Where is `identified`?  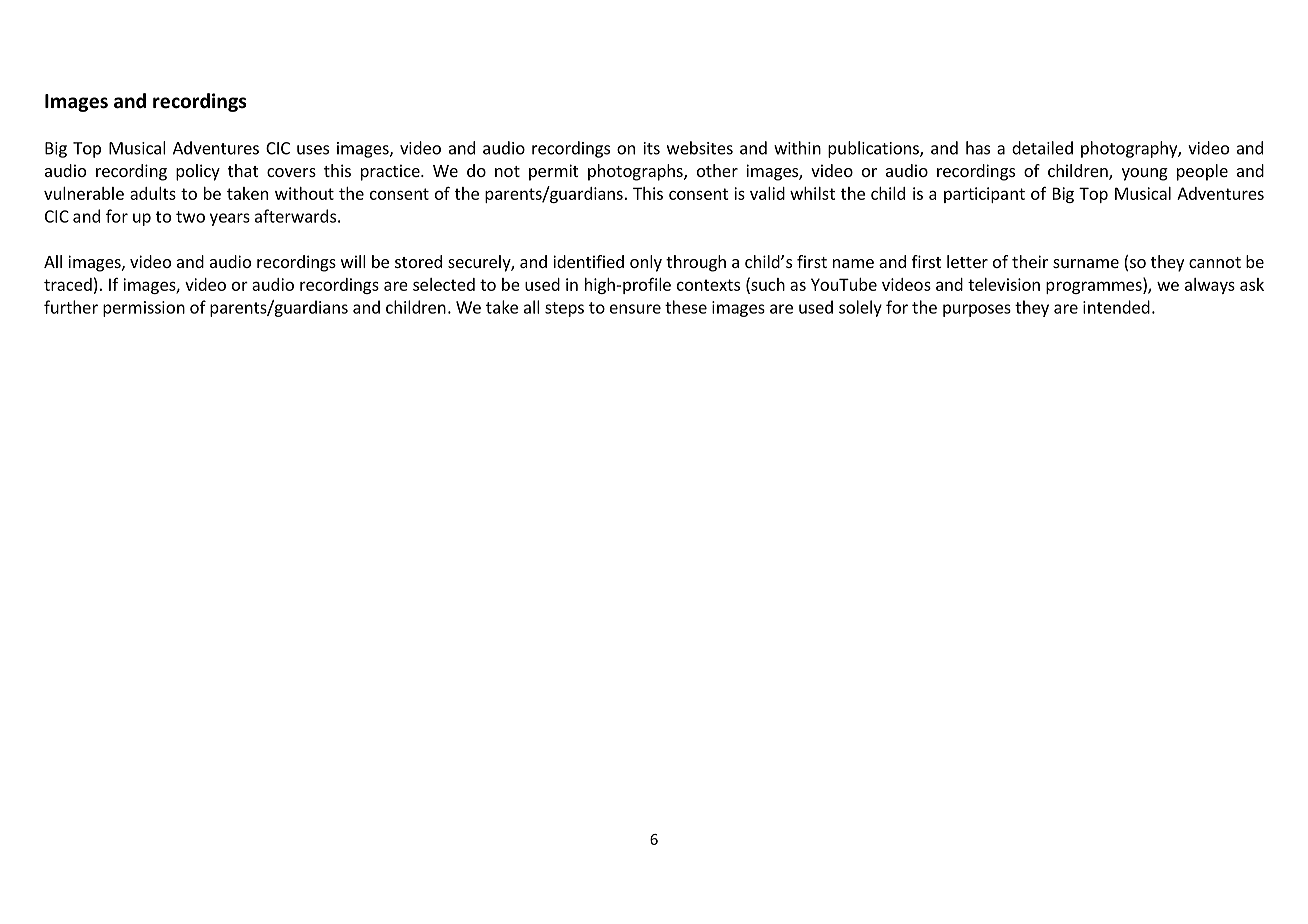 identified is located at coordinates (588, 261).
